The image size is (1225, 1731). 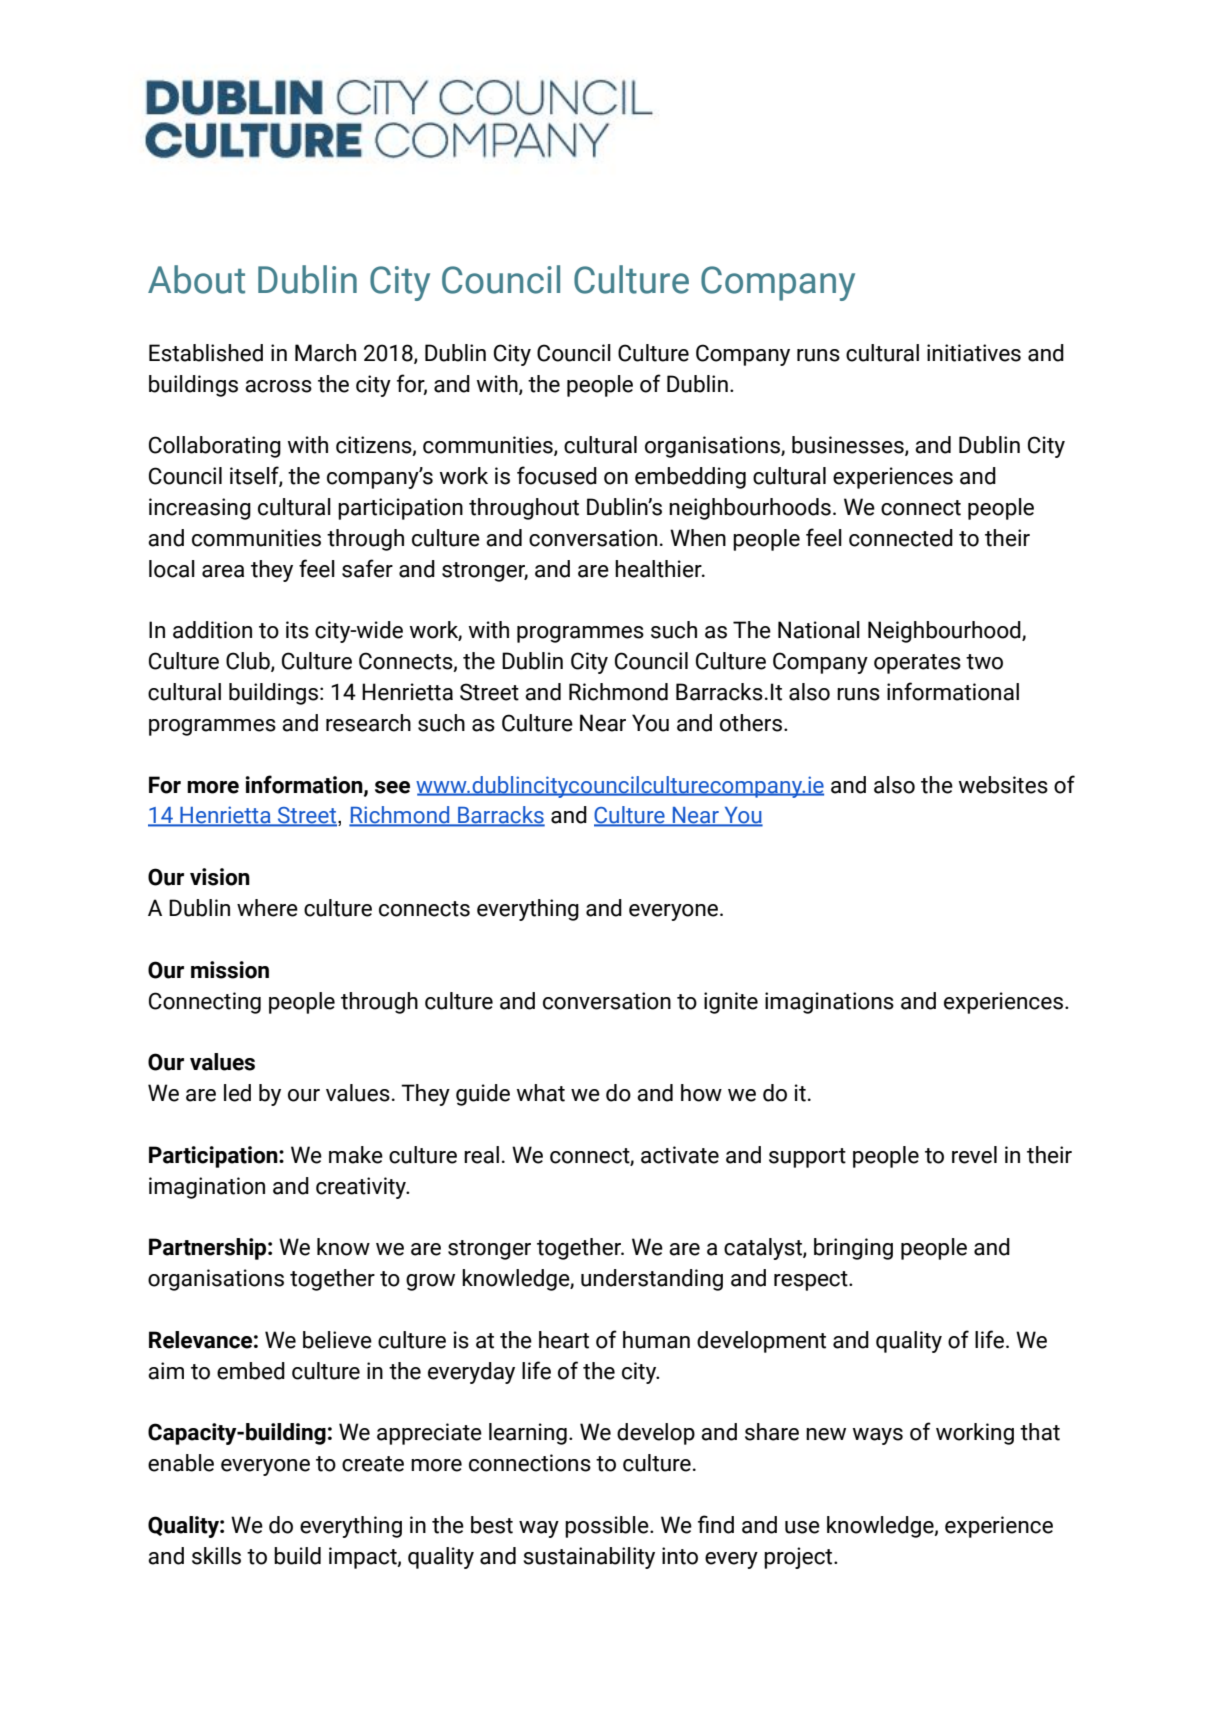 What do you see at coordinates (557, 475) in the screenshot?
I see `focused` at bounding box center [557, 475].
